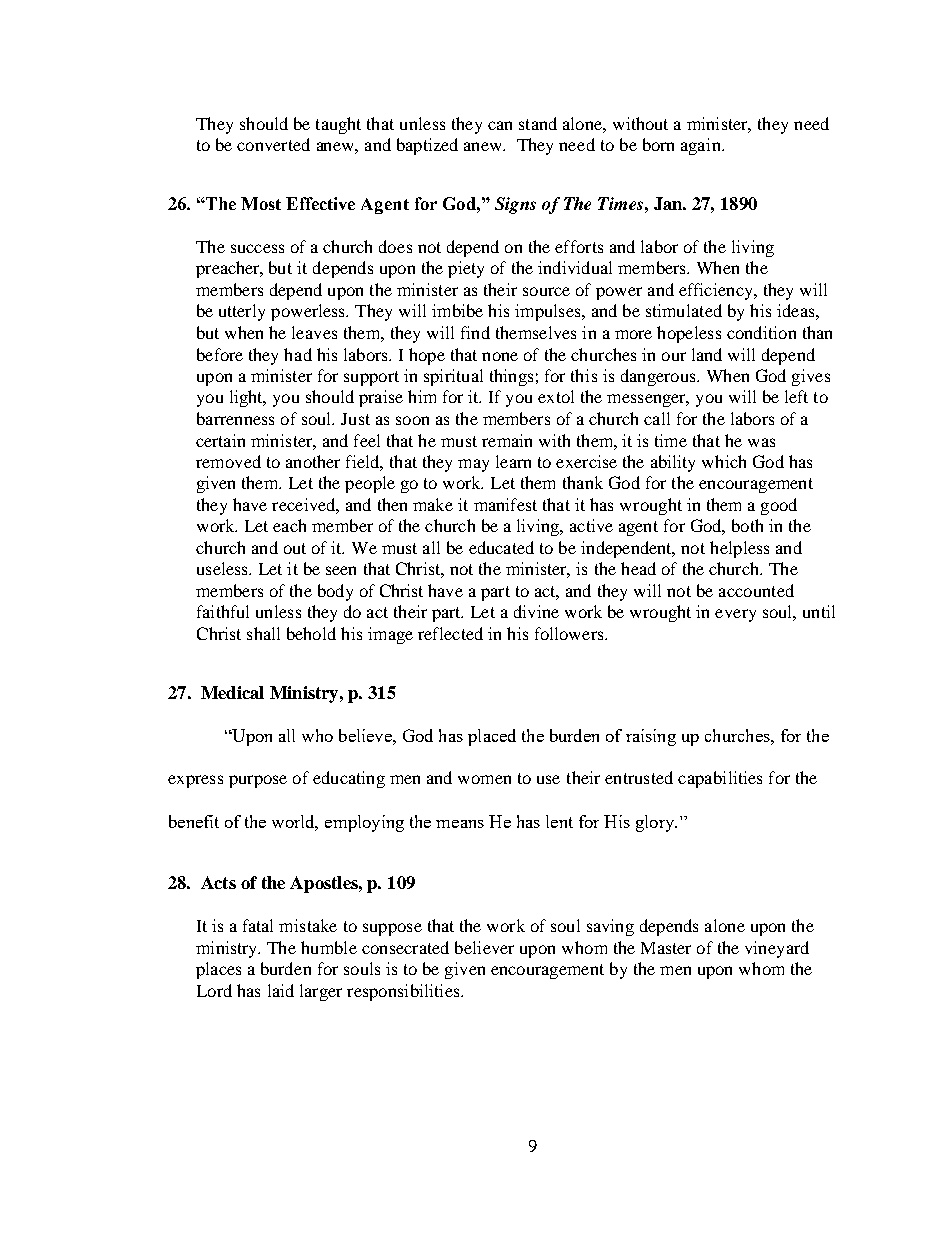 The image size is (952, 1233). What do you see at coordinates (702, 146) in the screenshot?
I see `again` at bounding box center [702, 146].
